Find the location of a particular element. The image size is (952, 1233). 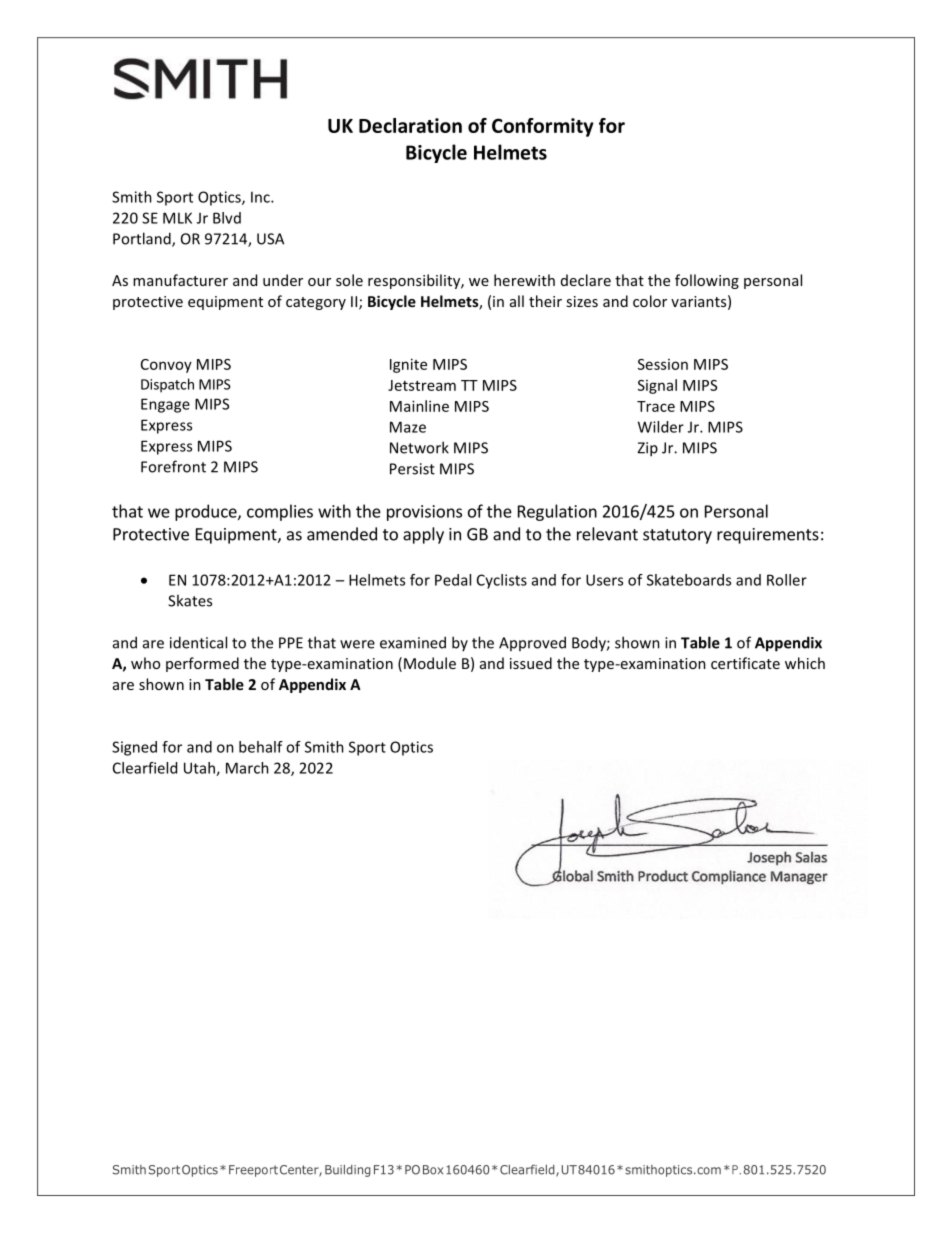

Declaration is located at coordinates (410, 125).
